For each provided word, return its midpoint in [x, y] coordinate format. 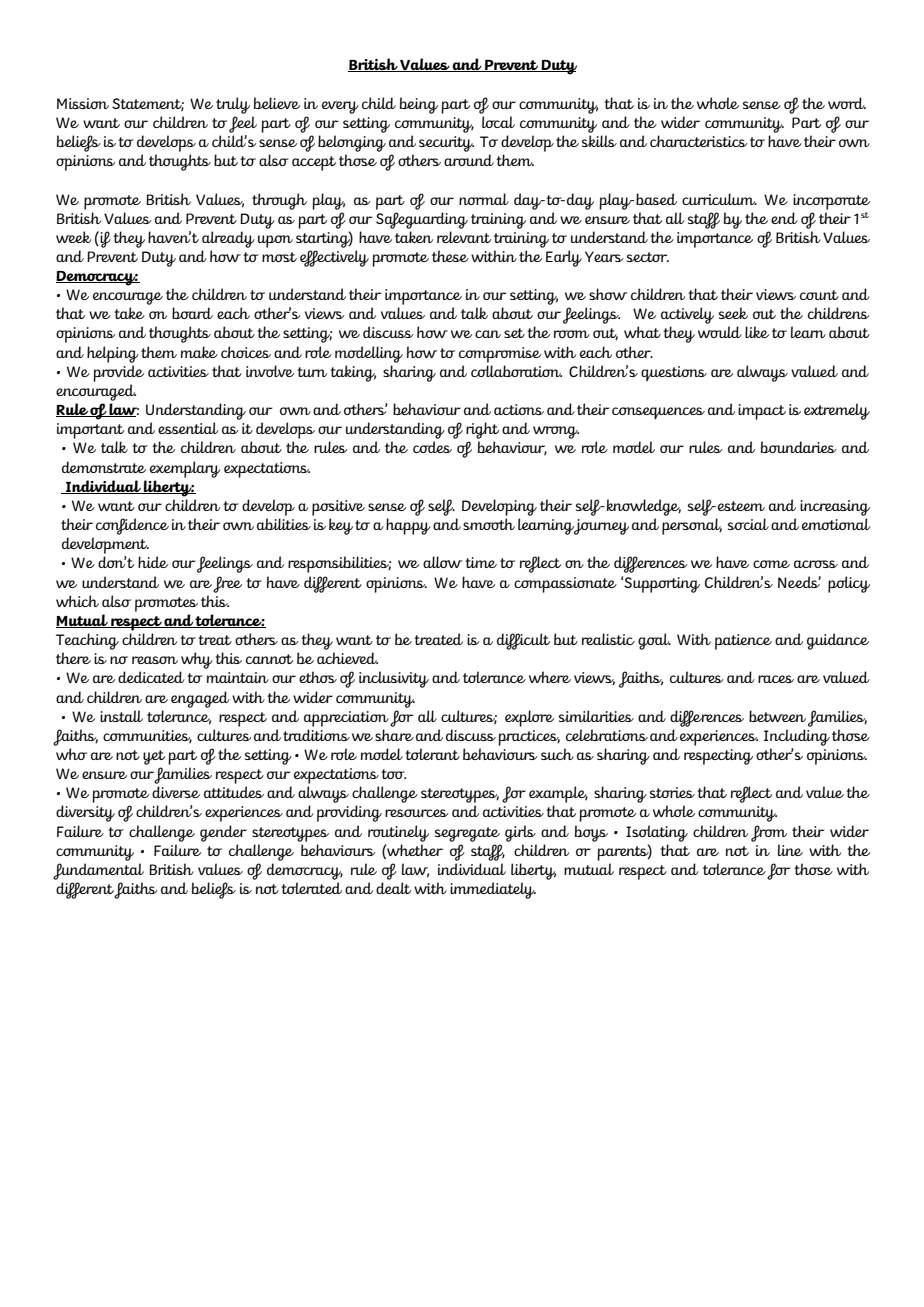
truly [233, 105]
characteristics [699, 141]
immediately [493, 890]
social [748, 524]
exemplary [185, 469]
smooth [489, 524]
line [790, 850]
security [446, 144]
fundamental [98, 871]
